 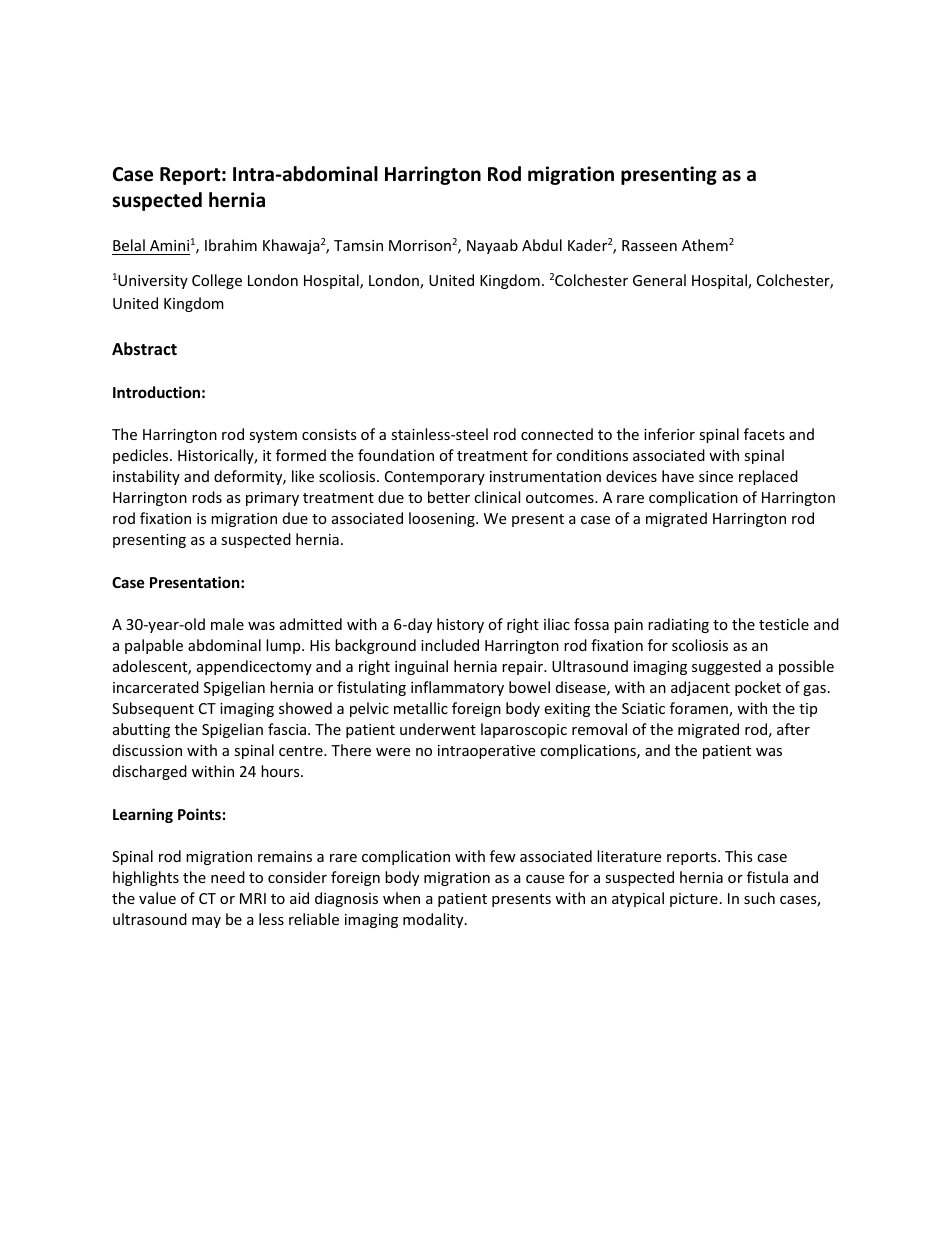 I want to click on connected, so click(x=557, y=434).
